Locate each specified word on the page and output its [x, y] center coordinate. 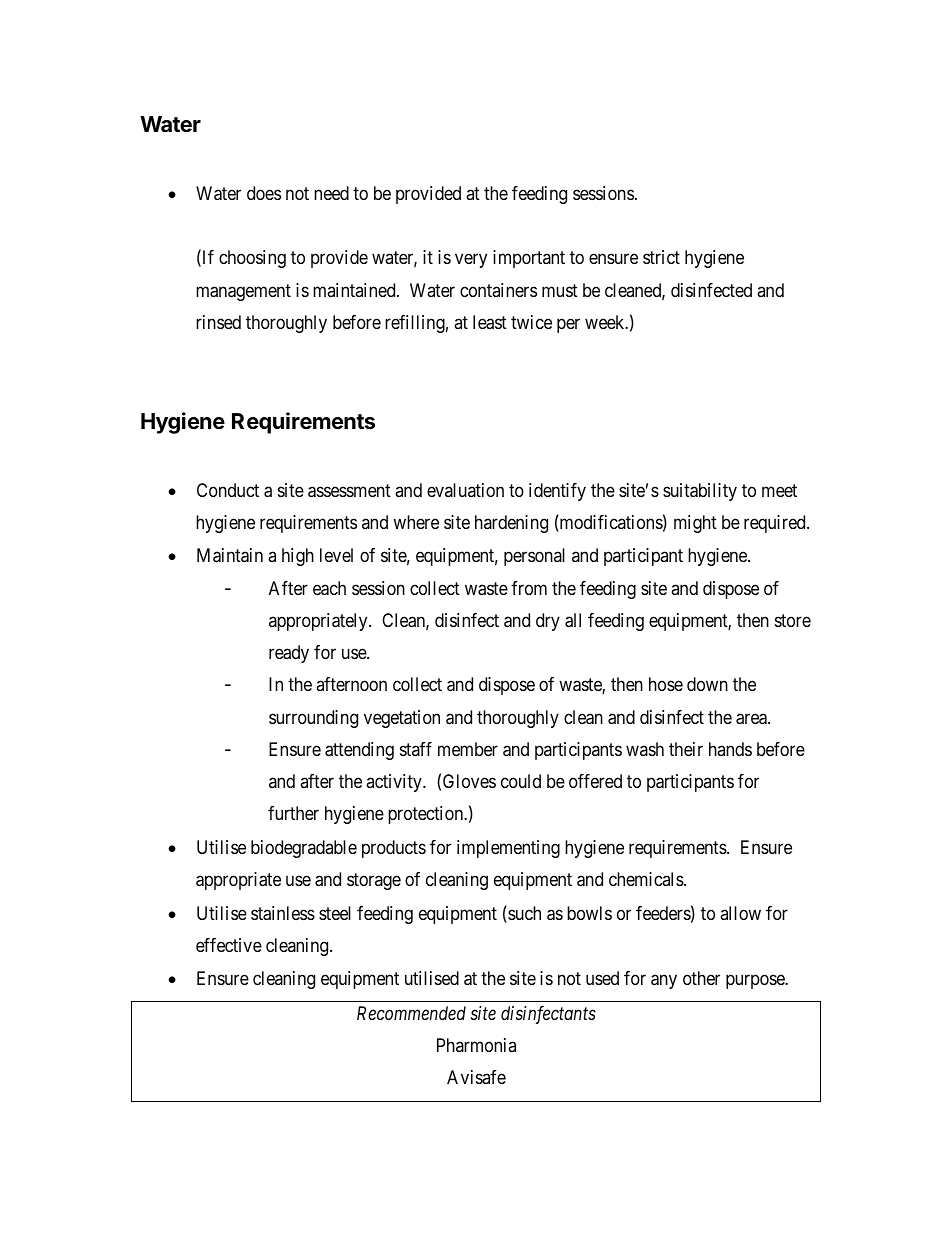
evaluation [465, 490]
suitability [700, 492]
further [293, 813]
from [529, 588]
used [602, 978]
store [793, 620]
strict [661, 257]
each [329, 588]
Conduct [228, 490]
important [529, 259]
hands [730, 749]
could [521, 781]
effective [229, 945]
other [701, 978]
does [264, 193]
